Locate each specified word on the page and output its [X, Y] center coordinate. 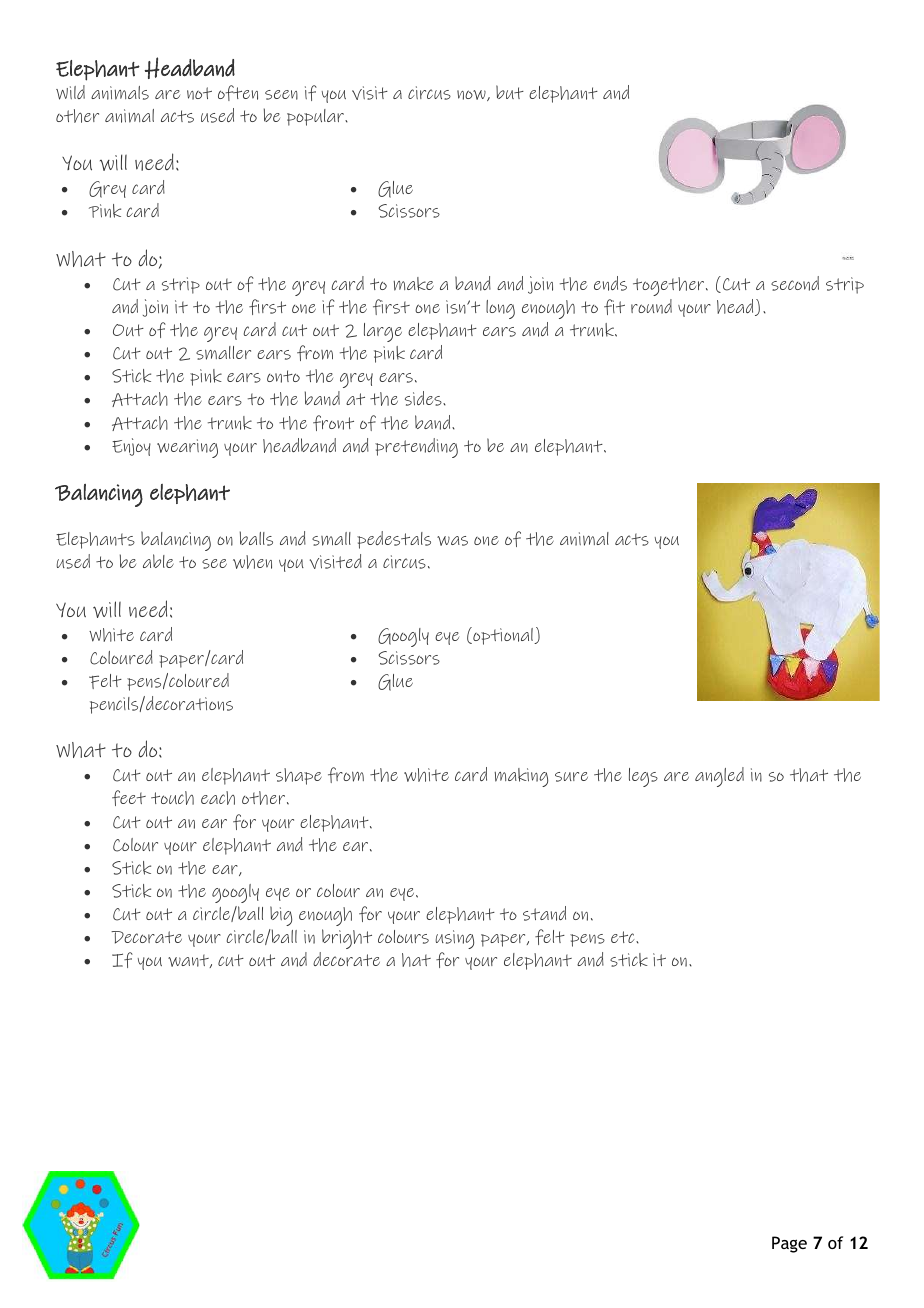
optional [503, 636]
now [472, 95]
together [670, 286]
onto [283, 376]
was [452, 541]
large [383, 332]
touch [172, 798]
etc [624, 937]
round [651, 306]
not [199, 93]
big [281, 916]
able [158, 561]
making [521, 777]
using [454, 939]
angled [719, 777]
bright [347, 939]
